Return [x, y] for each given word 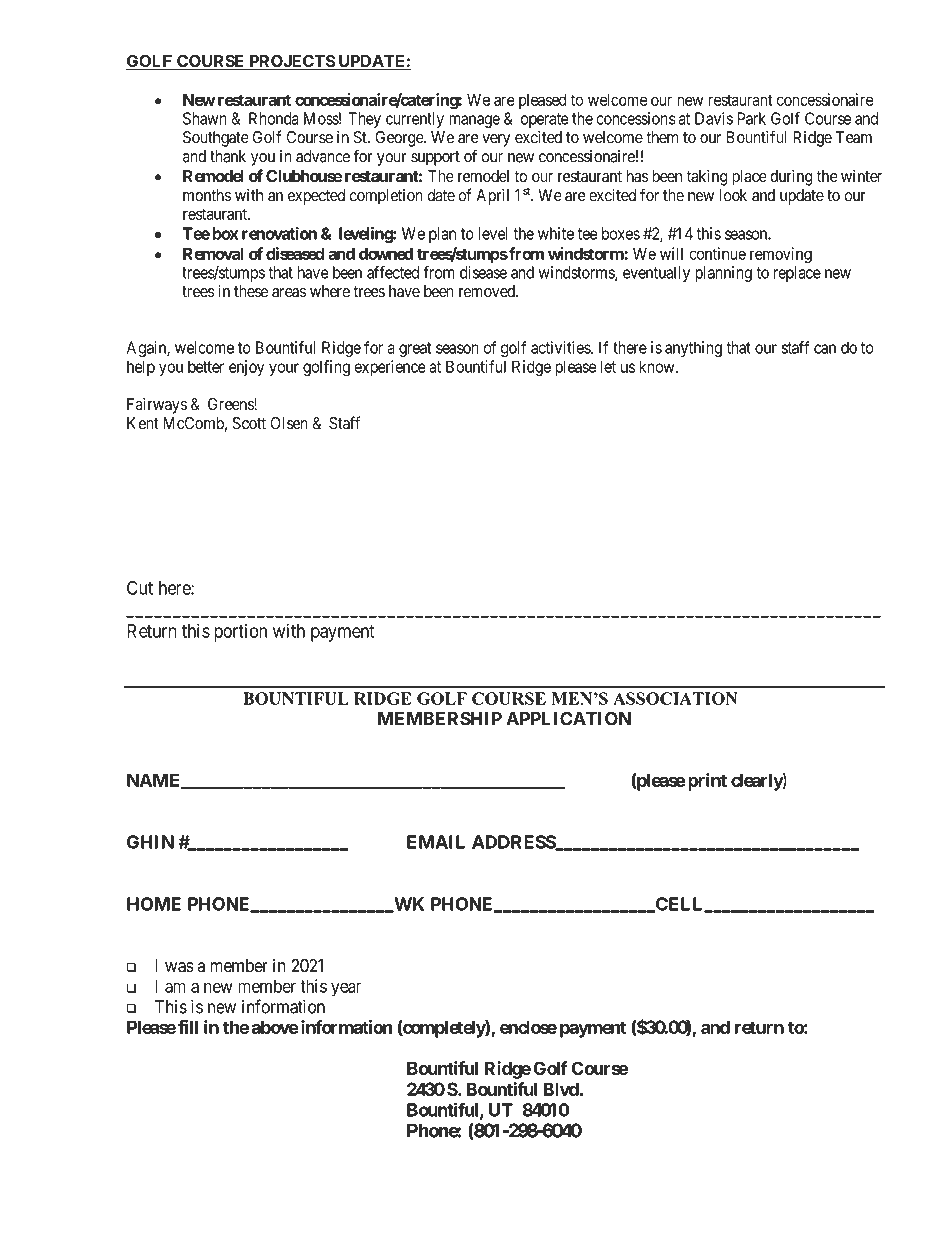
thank [228, 156]
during [791, 177]
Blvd [561, 1089]
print [706, 782]
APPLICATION [568, 718]
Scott [249, 423]
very [496, 140]
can [825, 349]
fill [188, 1027]
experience [390, 368]
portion [240, 632]
